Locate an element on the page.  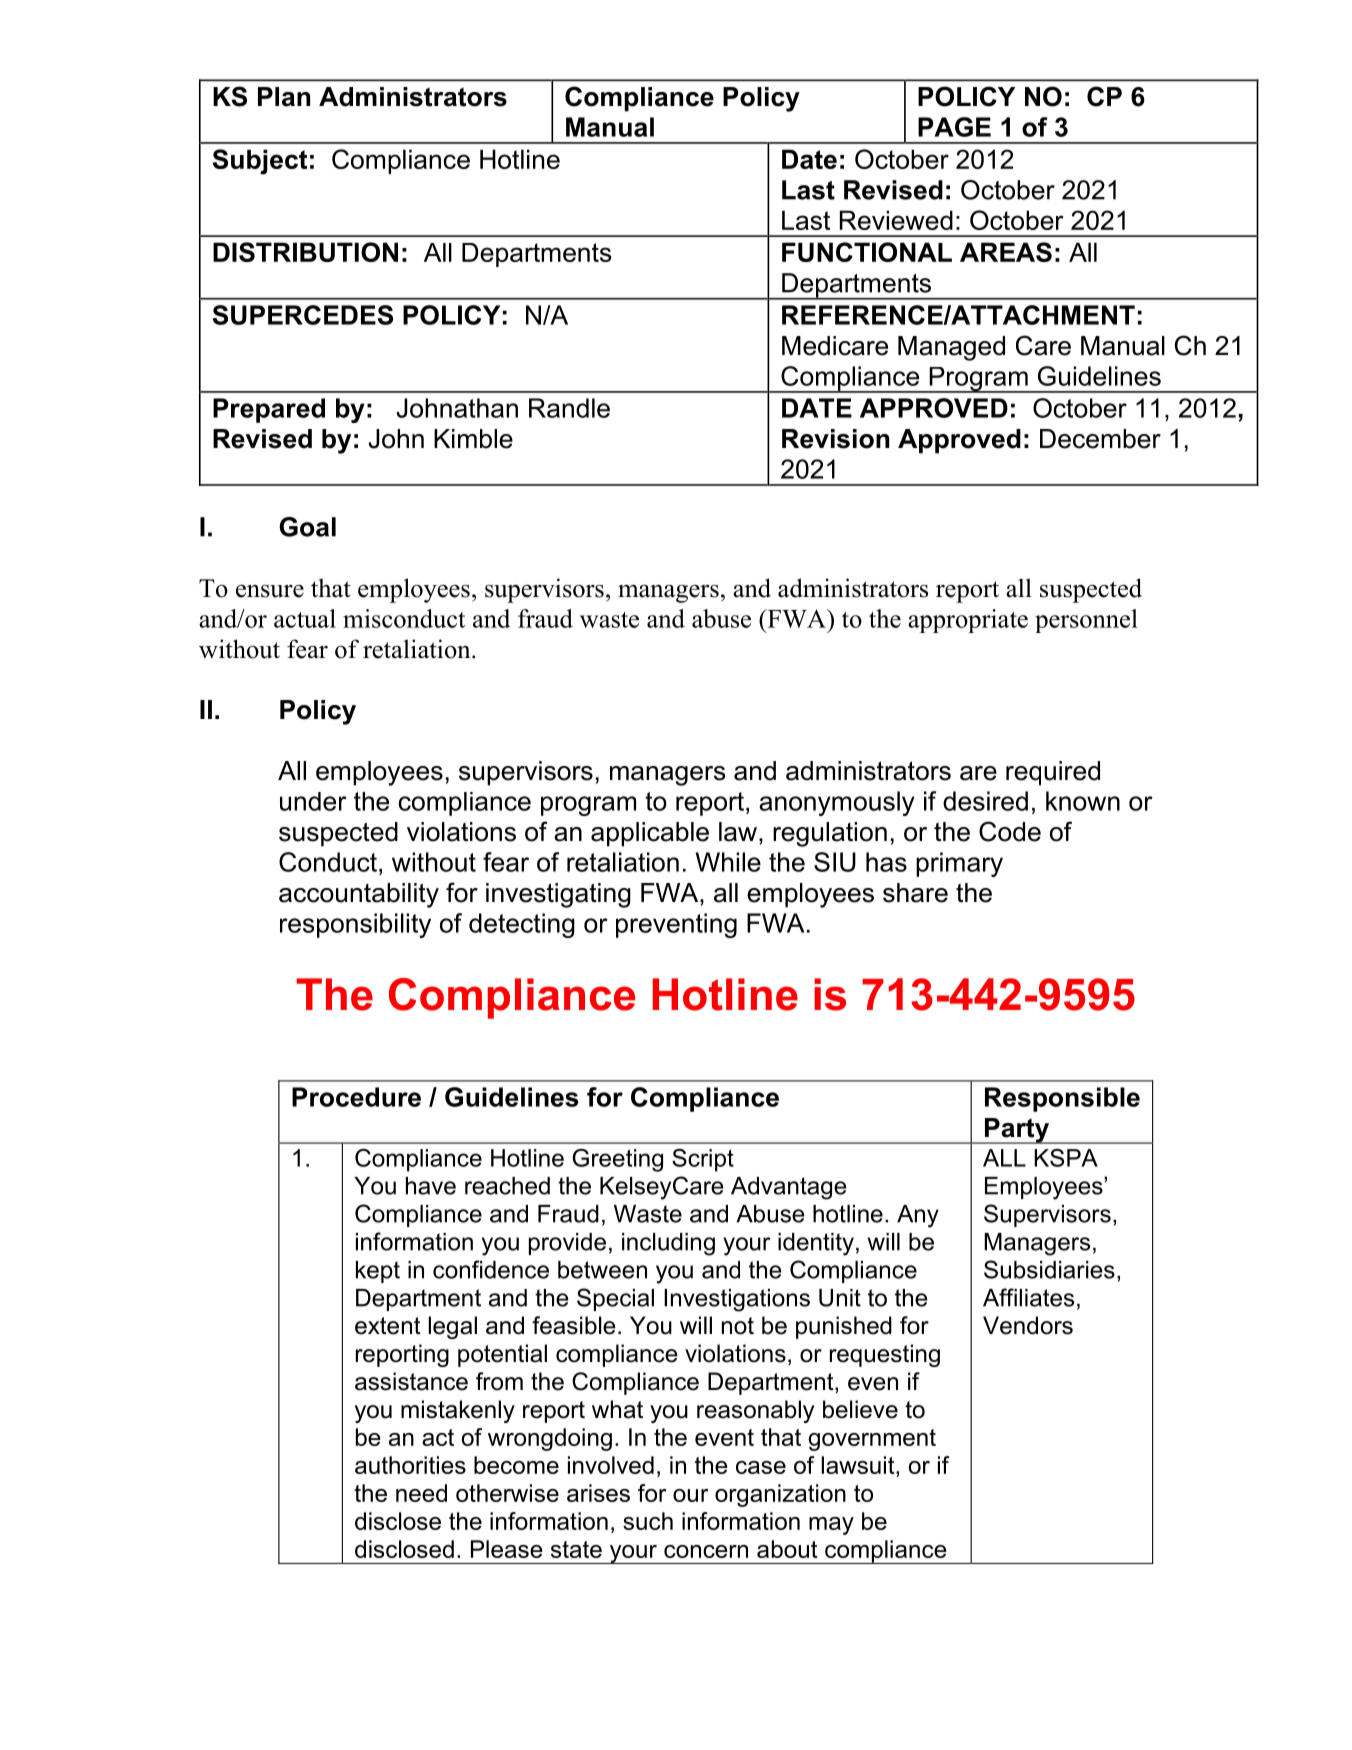
Party is located at coordinates (1017, 1131).
